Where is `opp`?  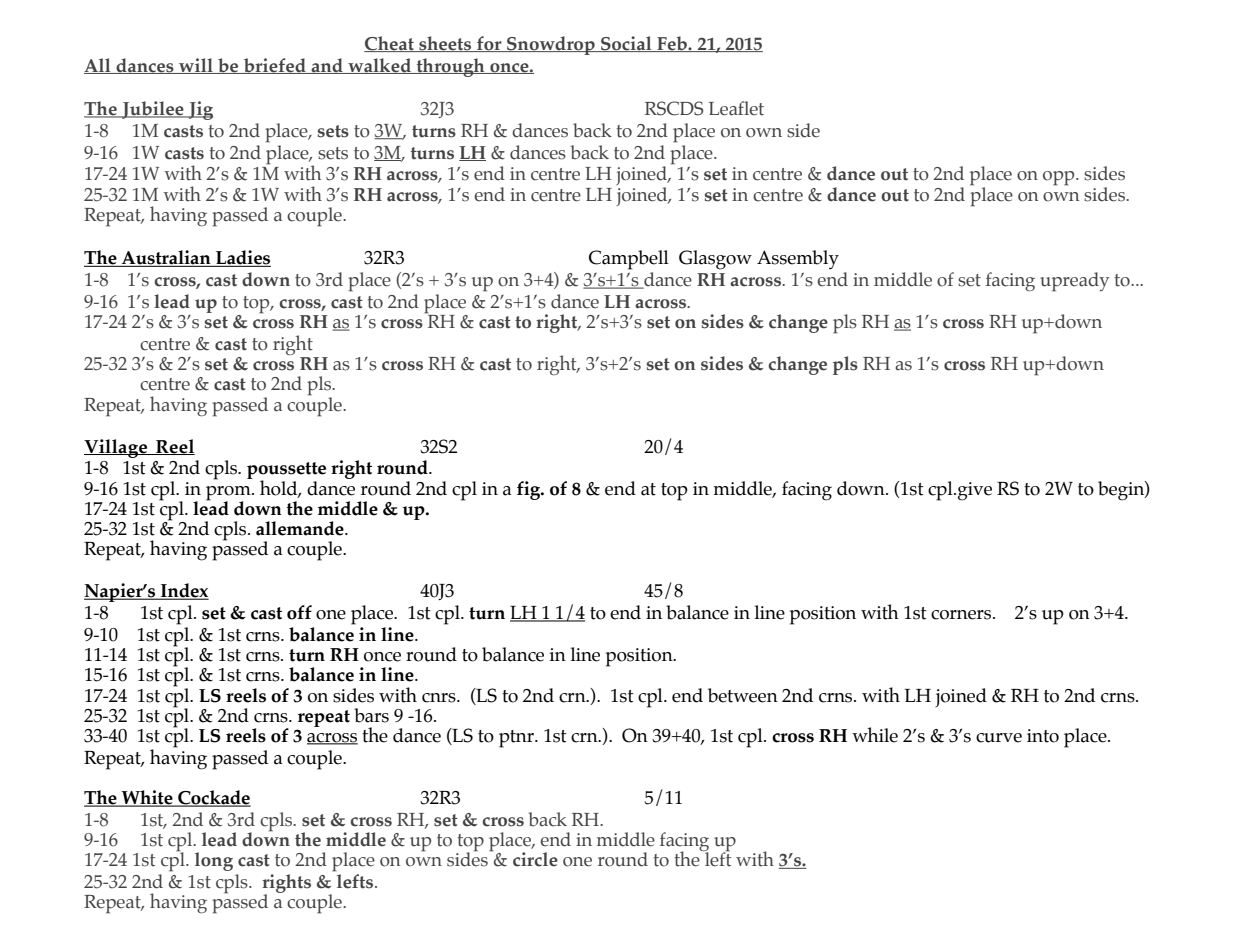 opp is located at coordinates (1060, 178).
